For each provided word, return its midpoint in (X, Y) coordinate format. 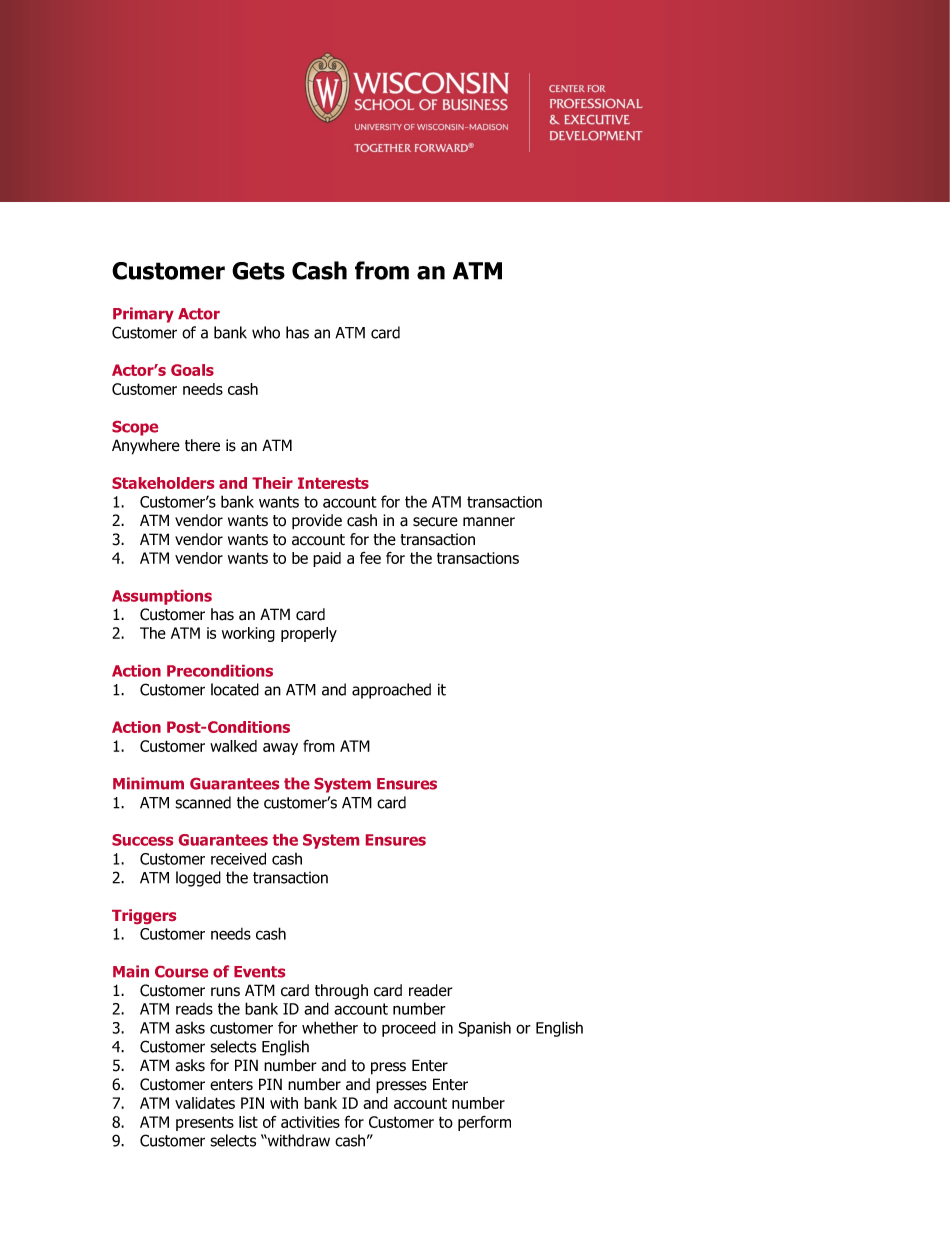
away (280, 749)
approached (391, 691)
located (235, 689)
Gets (258, 271)
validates (205, 1103)
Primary (143, 315)
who (266, 332)
